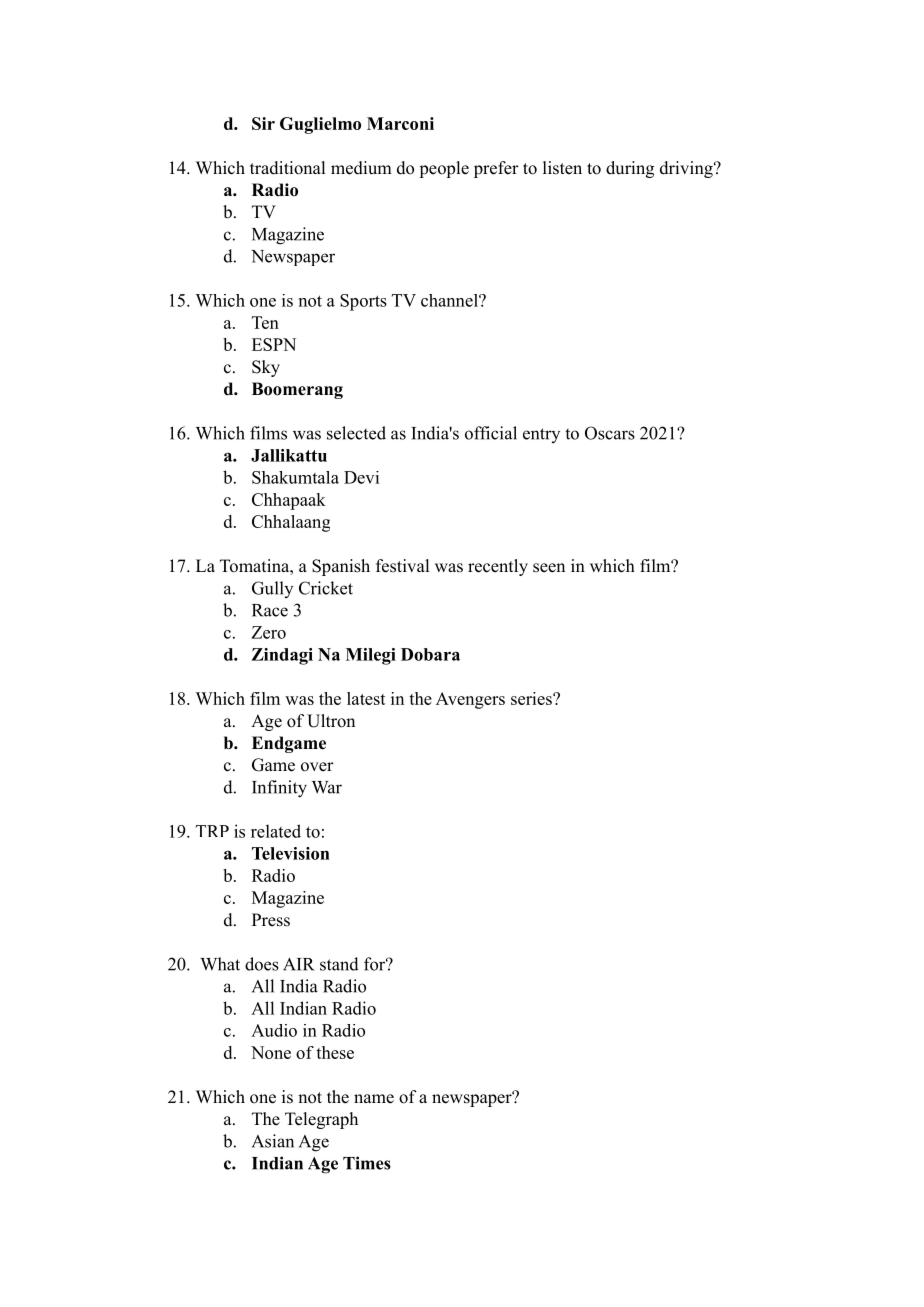 This screenshot has width=924, height=1307. I want to click on people, so click(444, 169).
